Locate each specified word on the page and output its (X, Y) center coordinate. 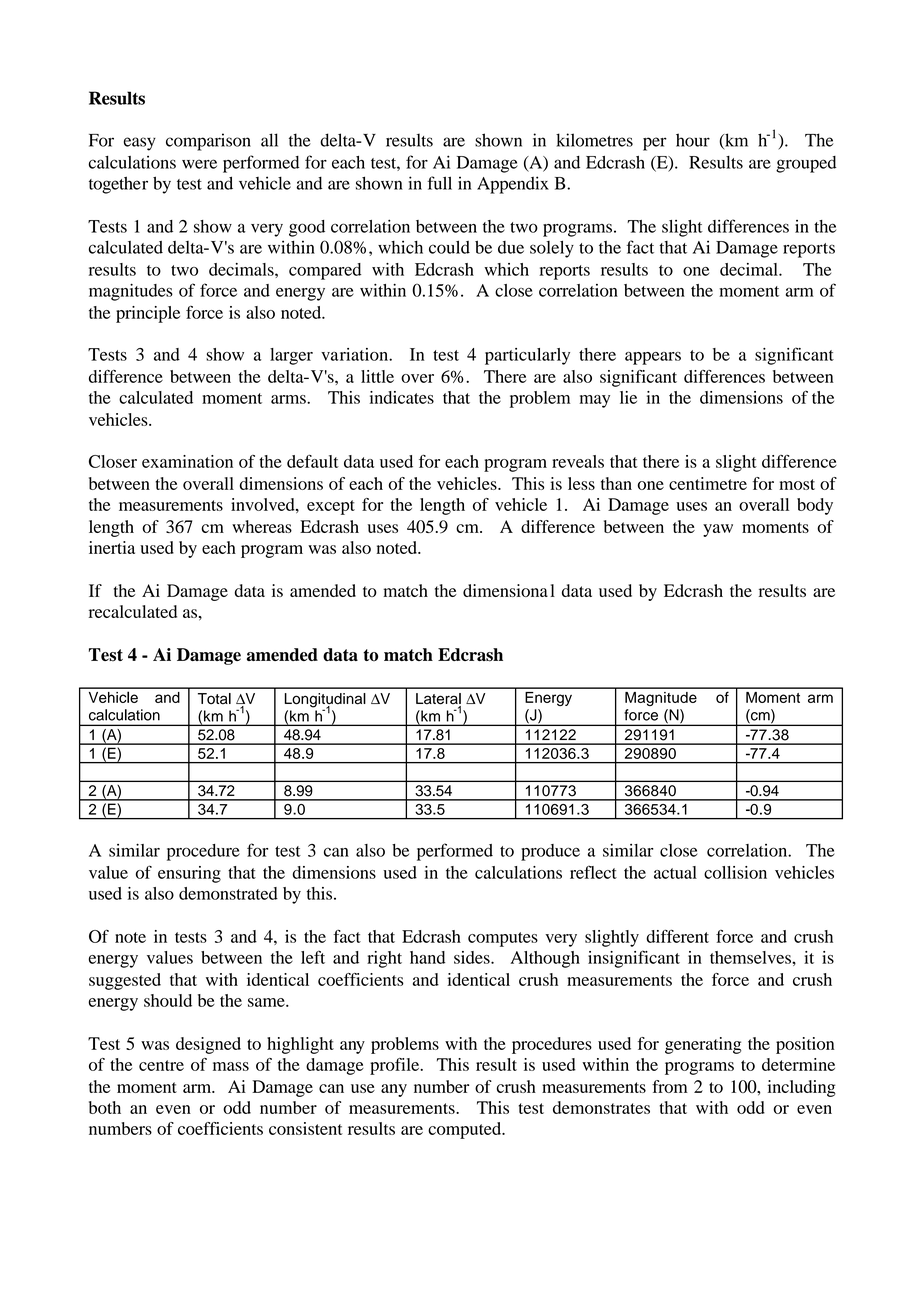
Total (214, 699)
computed (466, 1130)
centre (161, 1065)
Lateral (438, 700)
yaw (718, 530)
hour (693, 140)
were (199, 164)
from (670, 1086)
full (439, 183)
